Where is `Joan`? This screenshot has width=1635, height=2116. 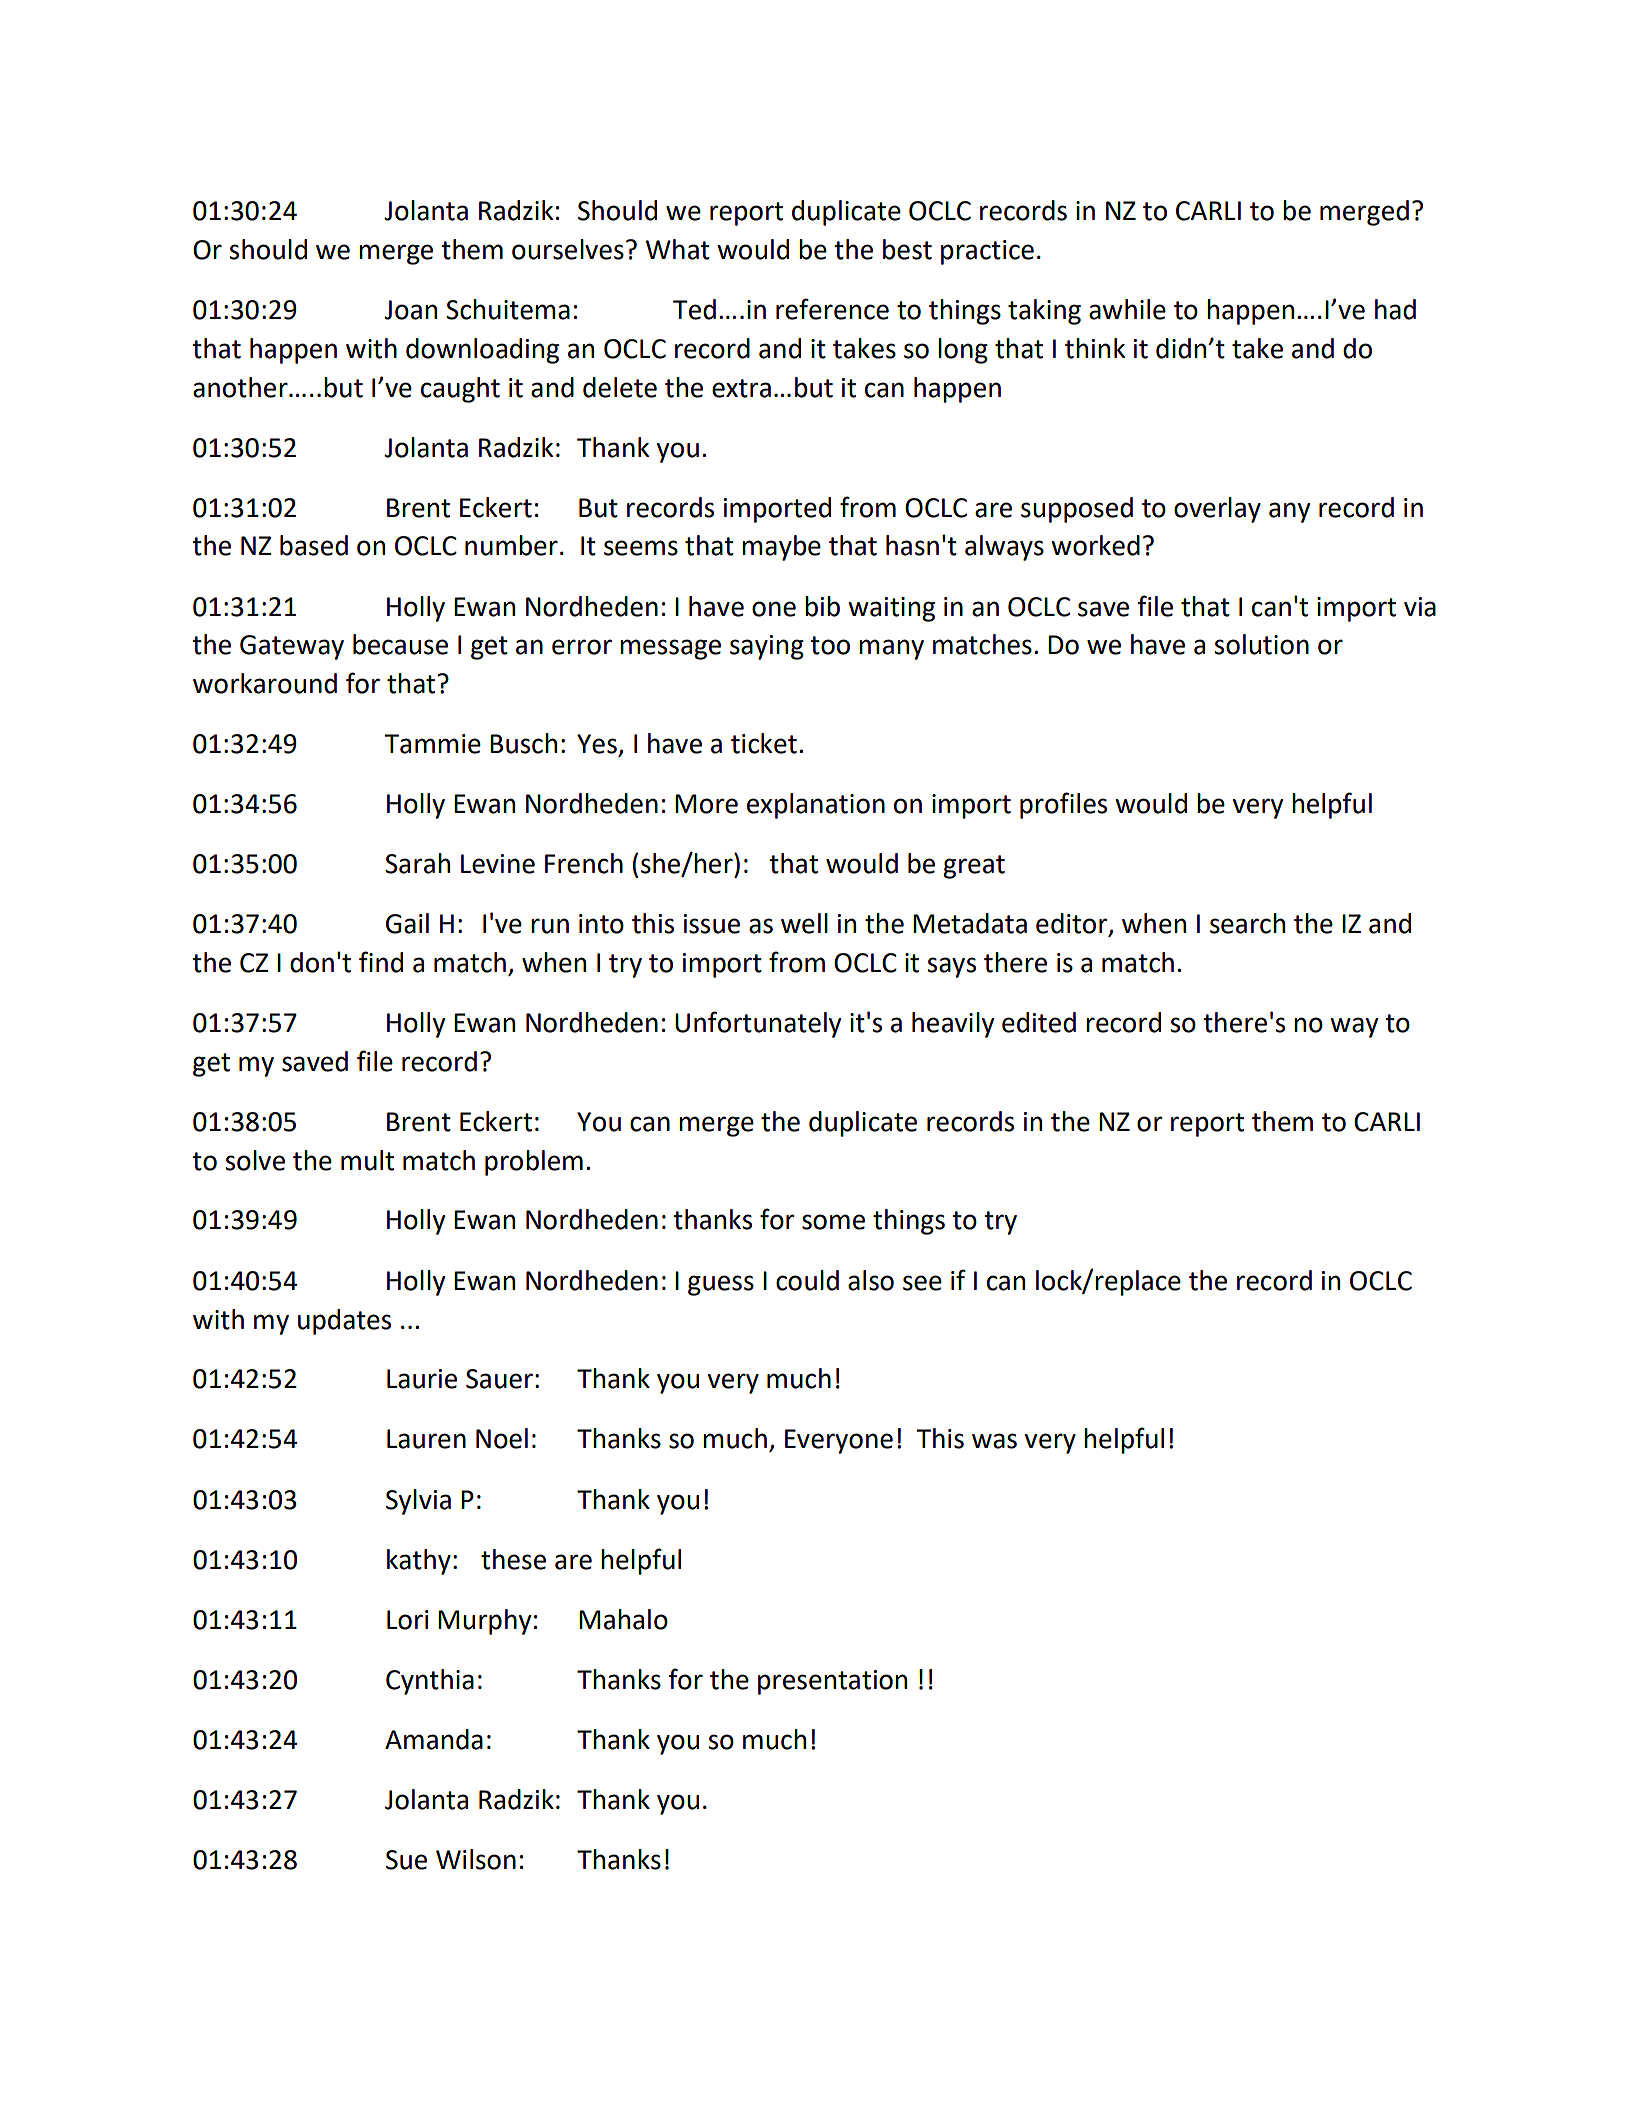 Joan is located at coordinates (410, 310).
